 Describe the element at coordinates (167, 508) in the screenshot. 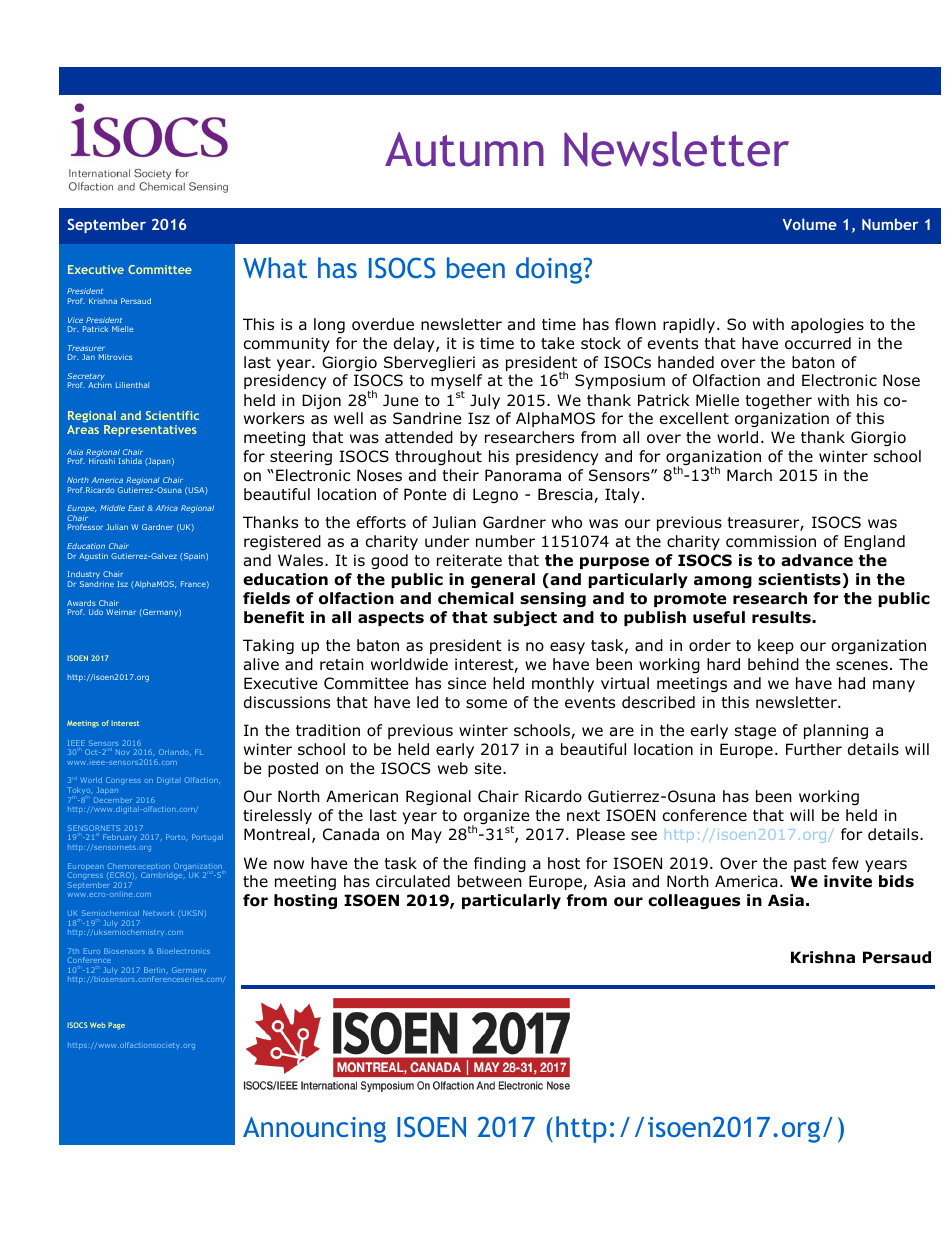

I see `Africa` at that location.
